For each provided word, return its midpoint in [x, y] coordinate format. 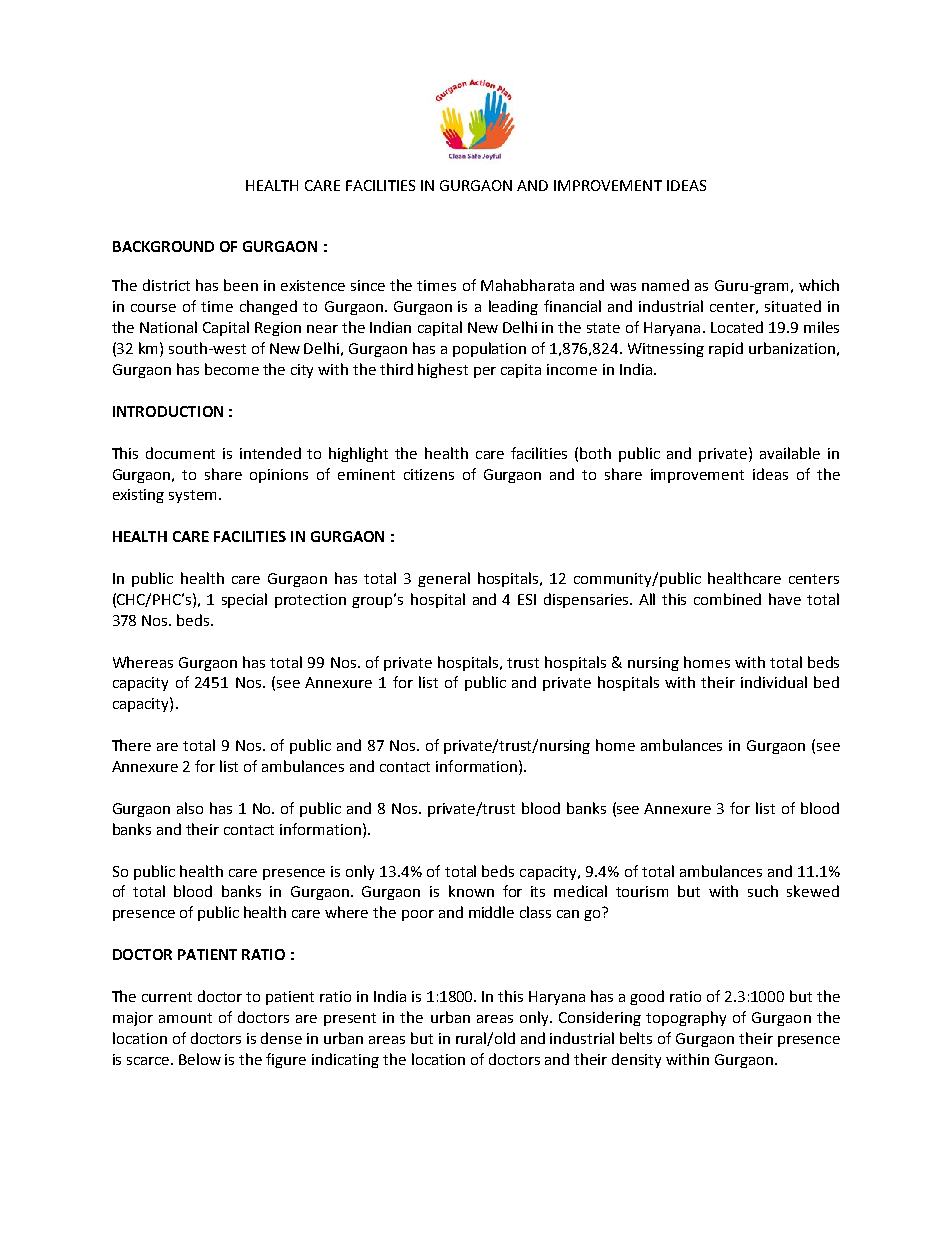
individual [774, 682]
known [471, 891]
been [241, 285]
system [194, 496]
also [190, 808]
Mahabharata [527, 285]
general [444, 579]
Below [200, 1059]
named [665, 285]
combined [727, 599]
